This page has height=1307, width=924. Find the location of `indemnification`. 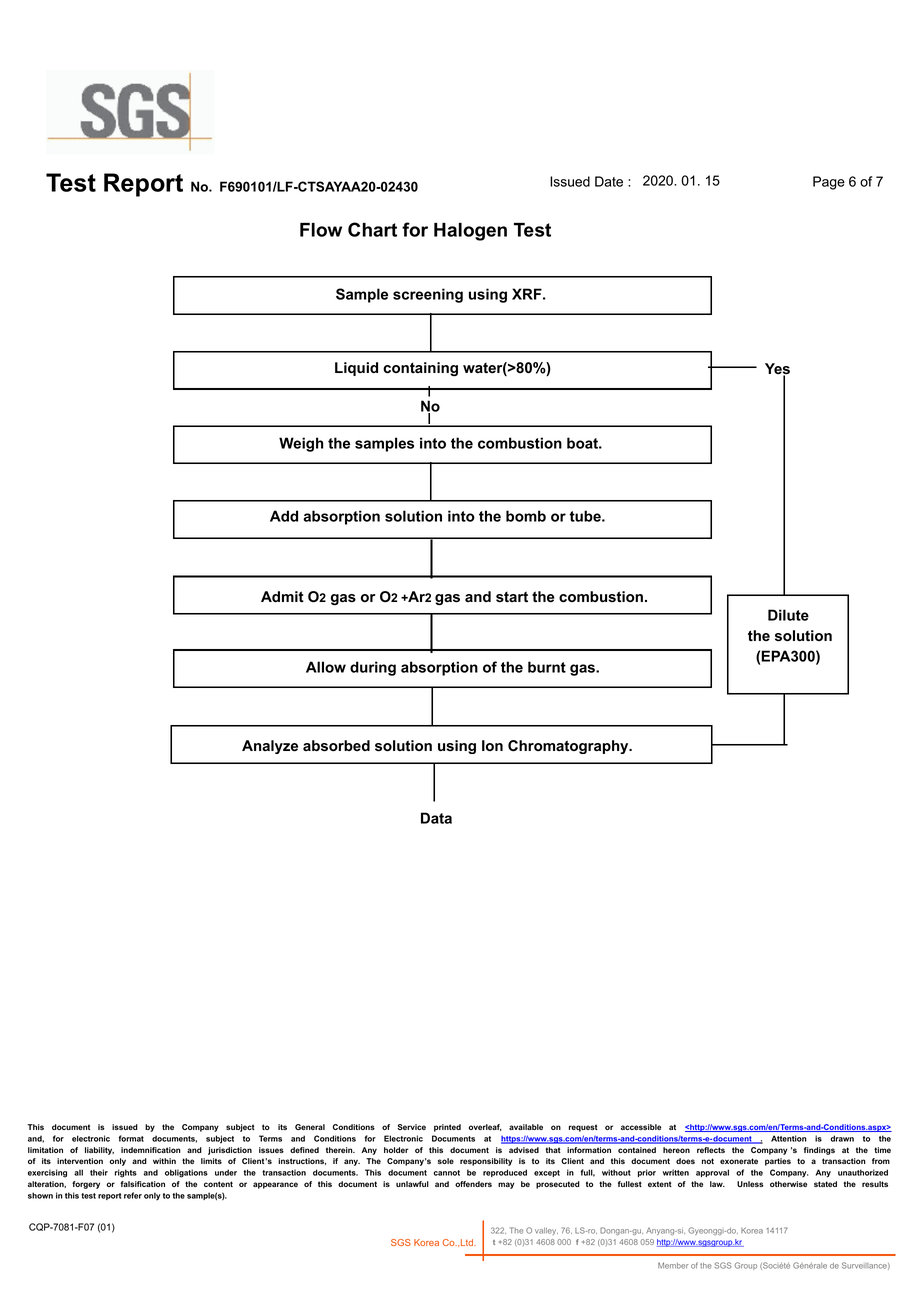

indemnification is located at coordinates (151, 1150).
